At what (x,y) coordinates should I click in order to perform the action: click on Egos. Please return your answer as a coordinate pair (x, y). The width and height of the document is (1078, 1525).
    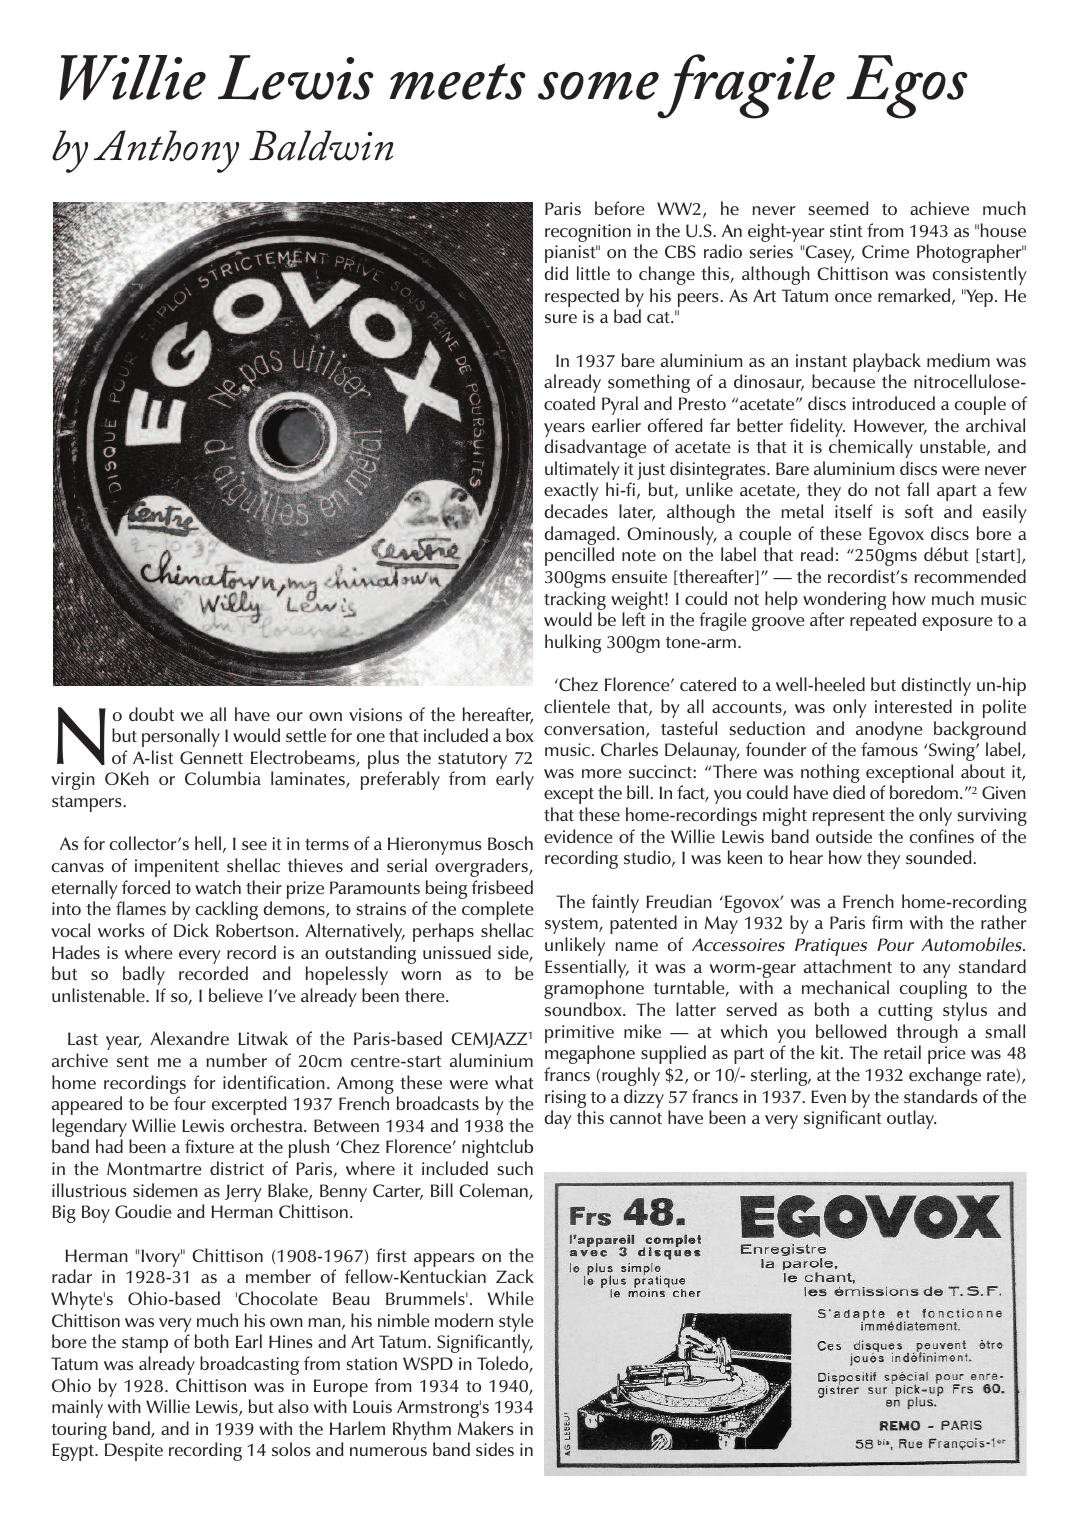
    Looking at the image, I should click on (907, 87).
